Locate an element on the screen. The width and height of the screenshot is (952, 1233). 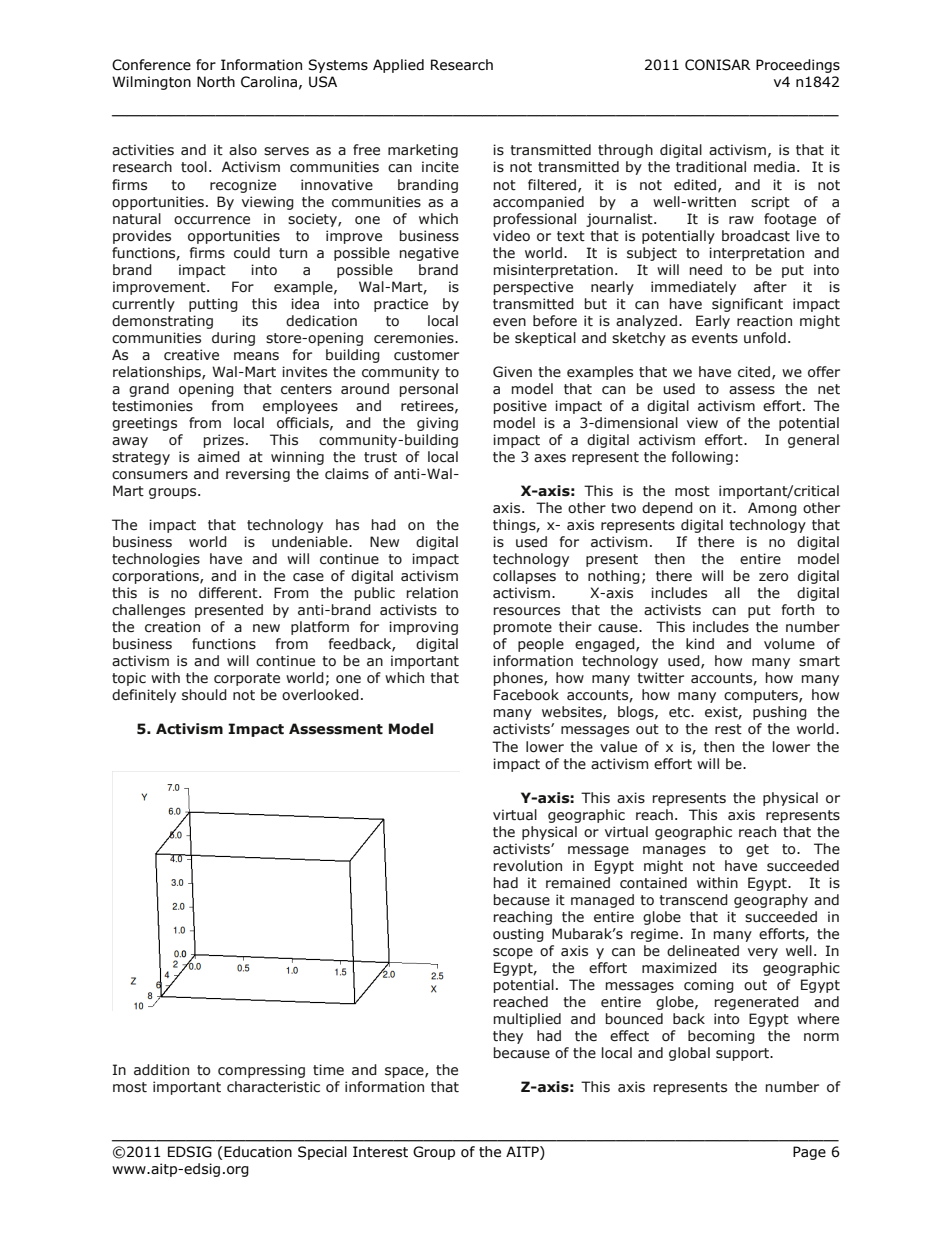
Page is located at coordinates (809, 1153).
